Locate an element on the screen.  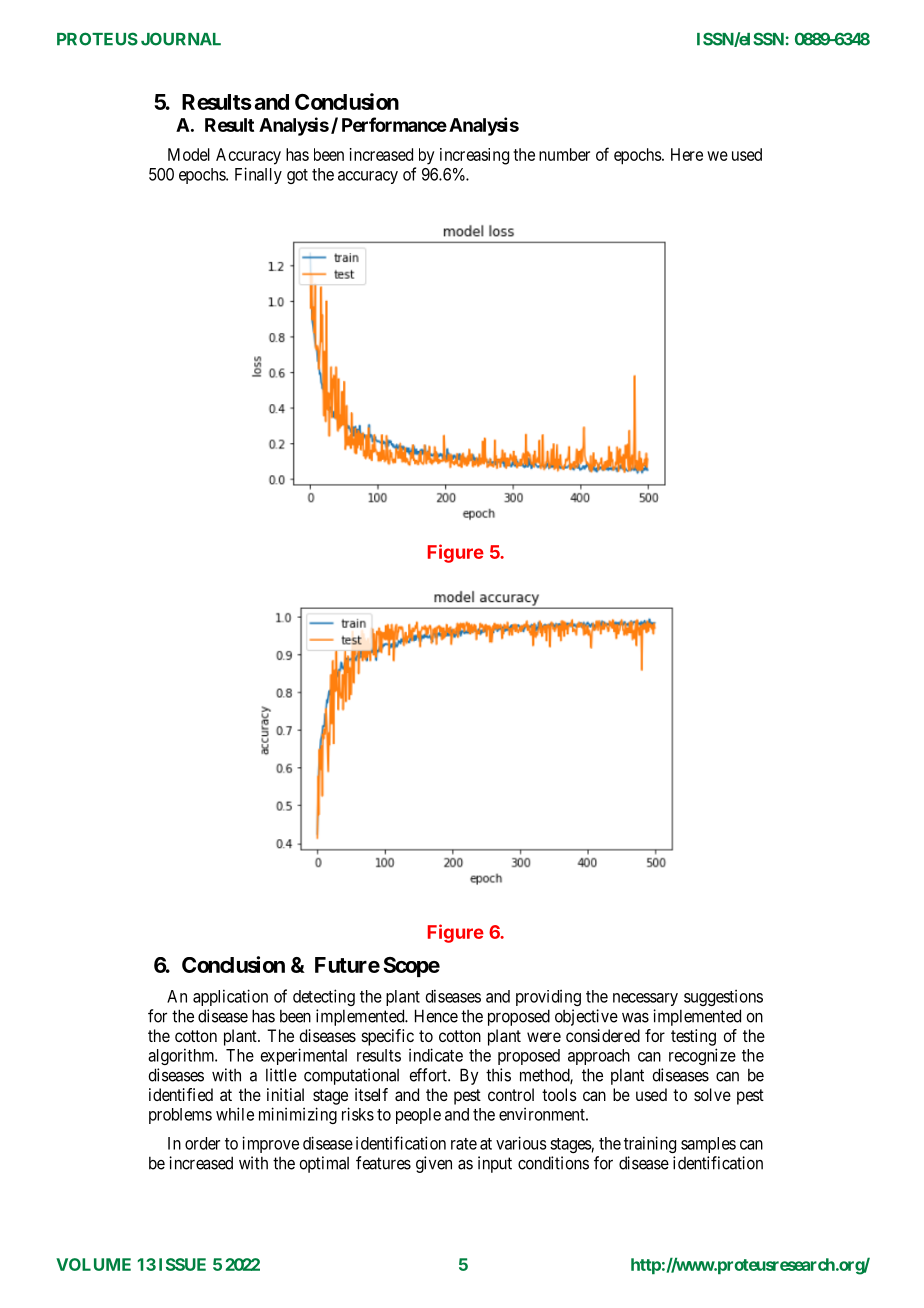
got is located at coordinates (297, 176).
